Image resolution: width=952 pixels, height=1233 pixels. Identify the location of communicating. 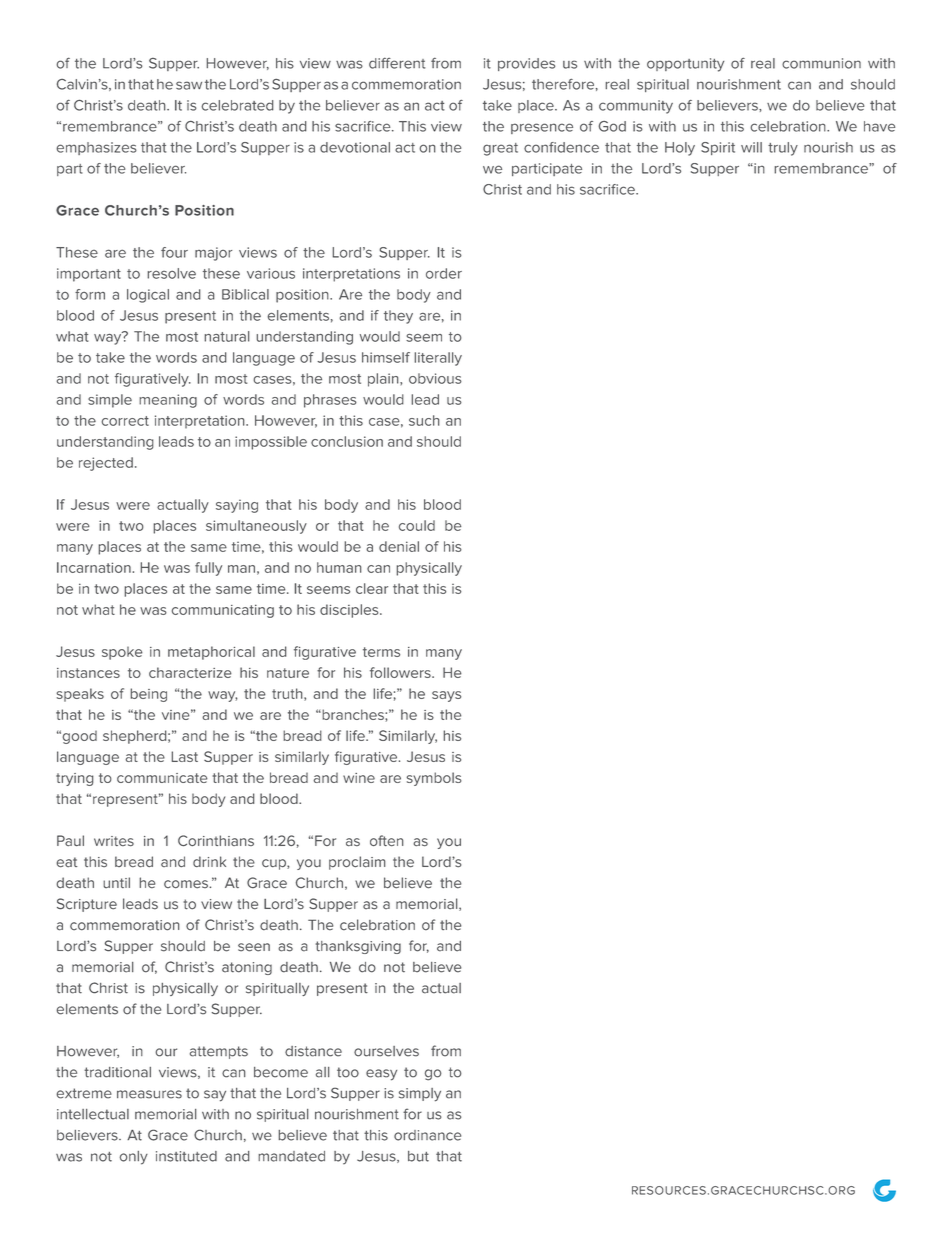
(223, 611).
